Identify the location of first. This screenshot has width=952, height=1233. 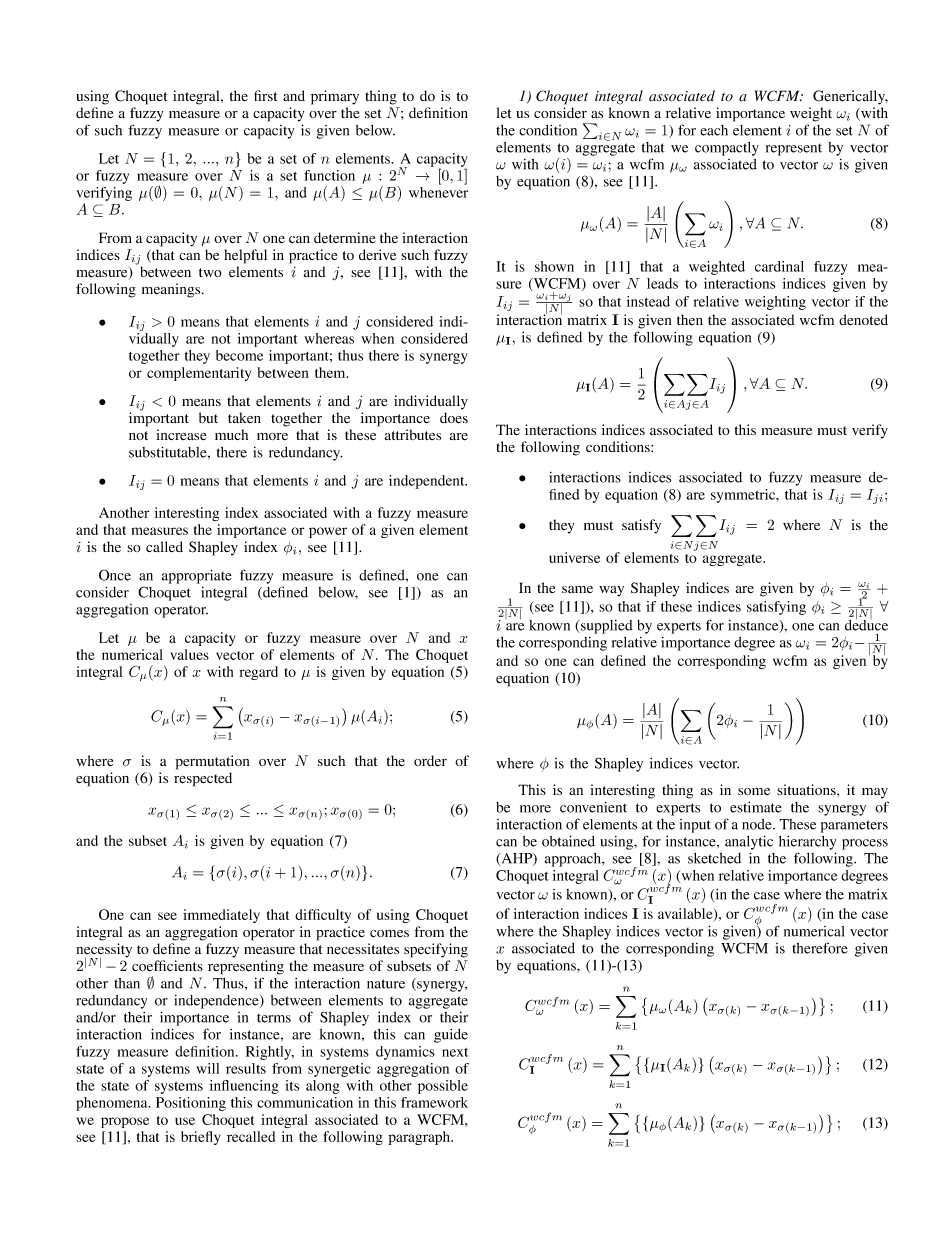
(265, 95).
